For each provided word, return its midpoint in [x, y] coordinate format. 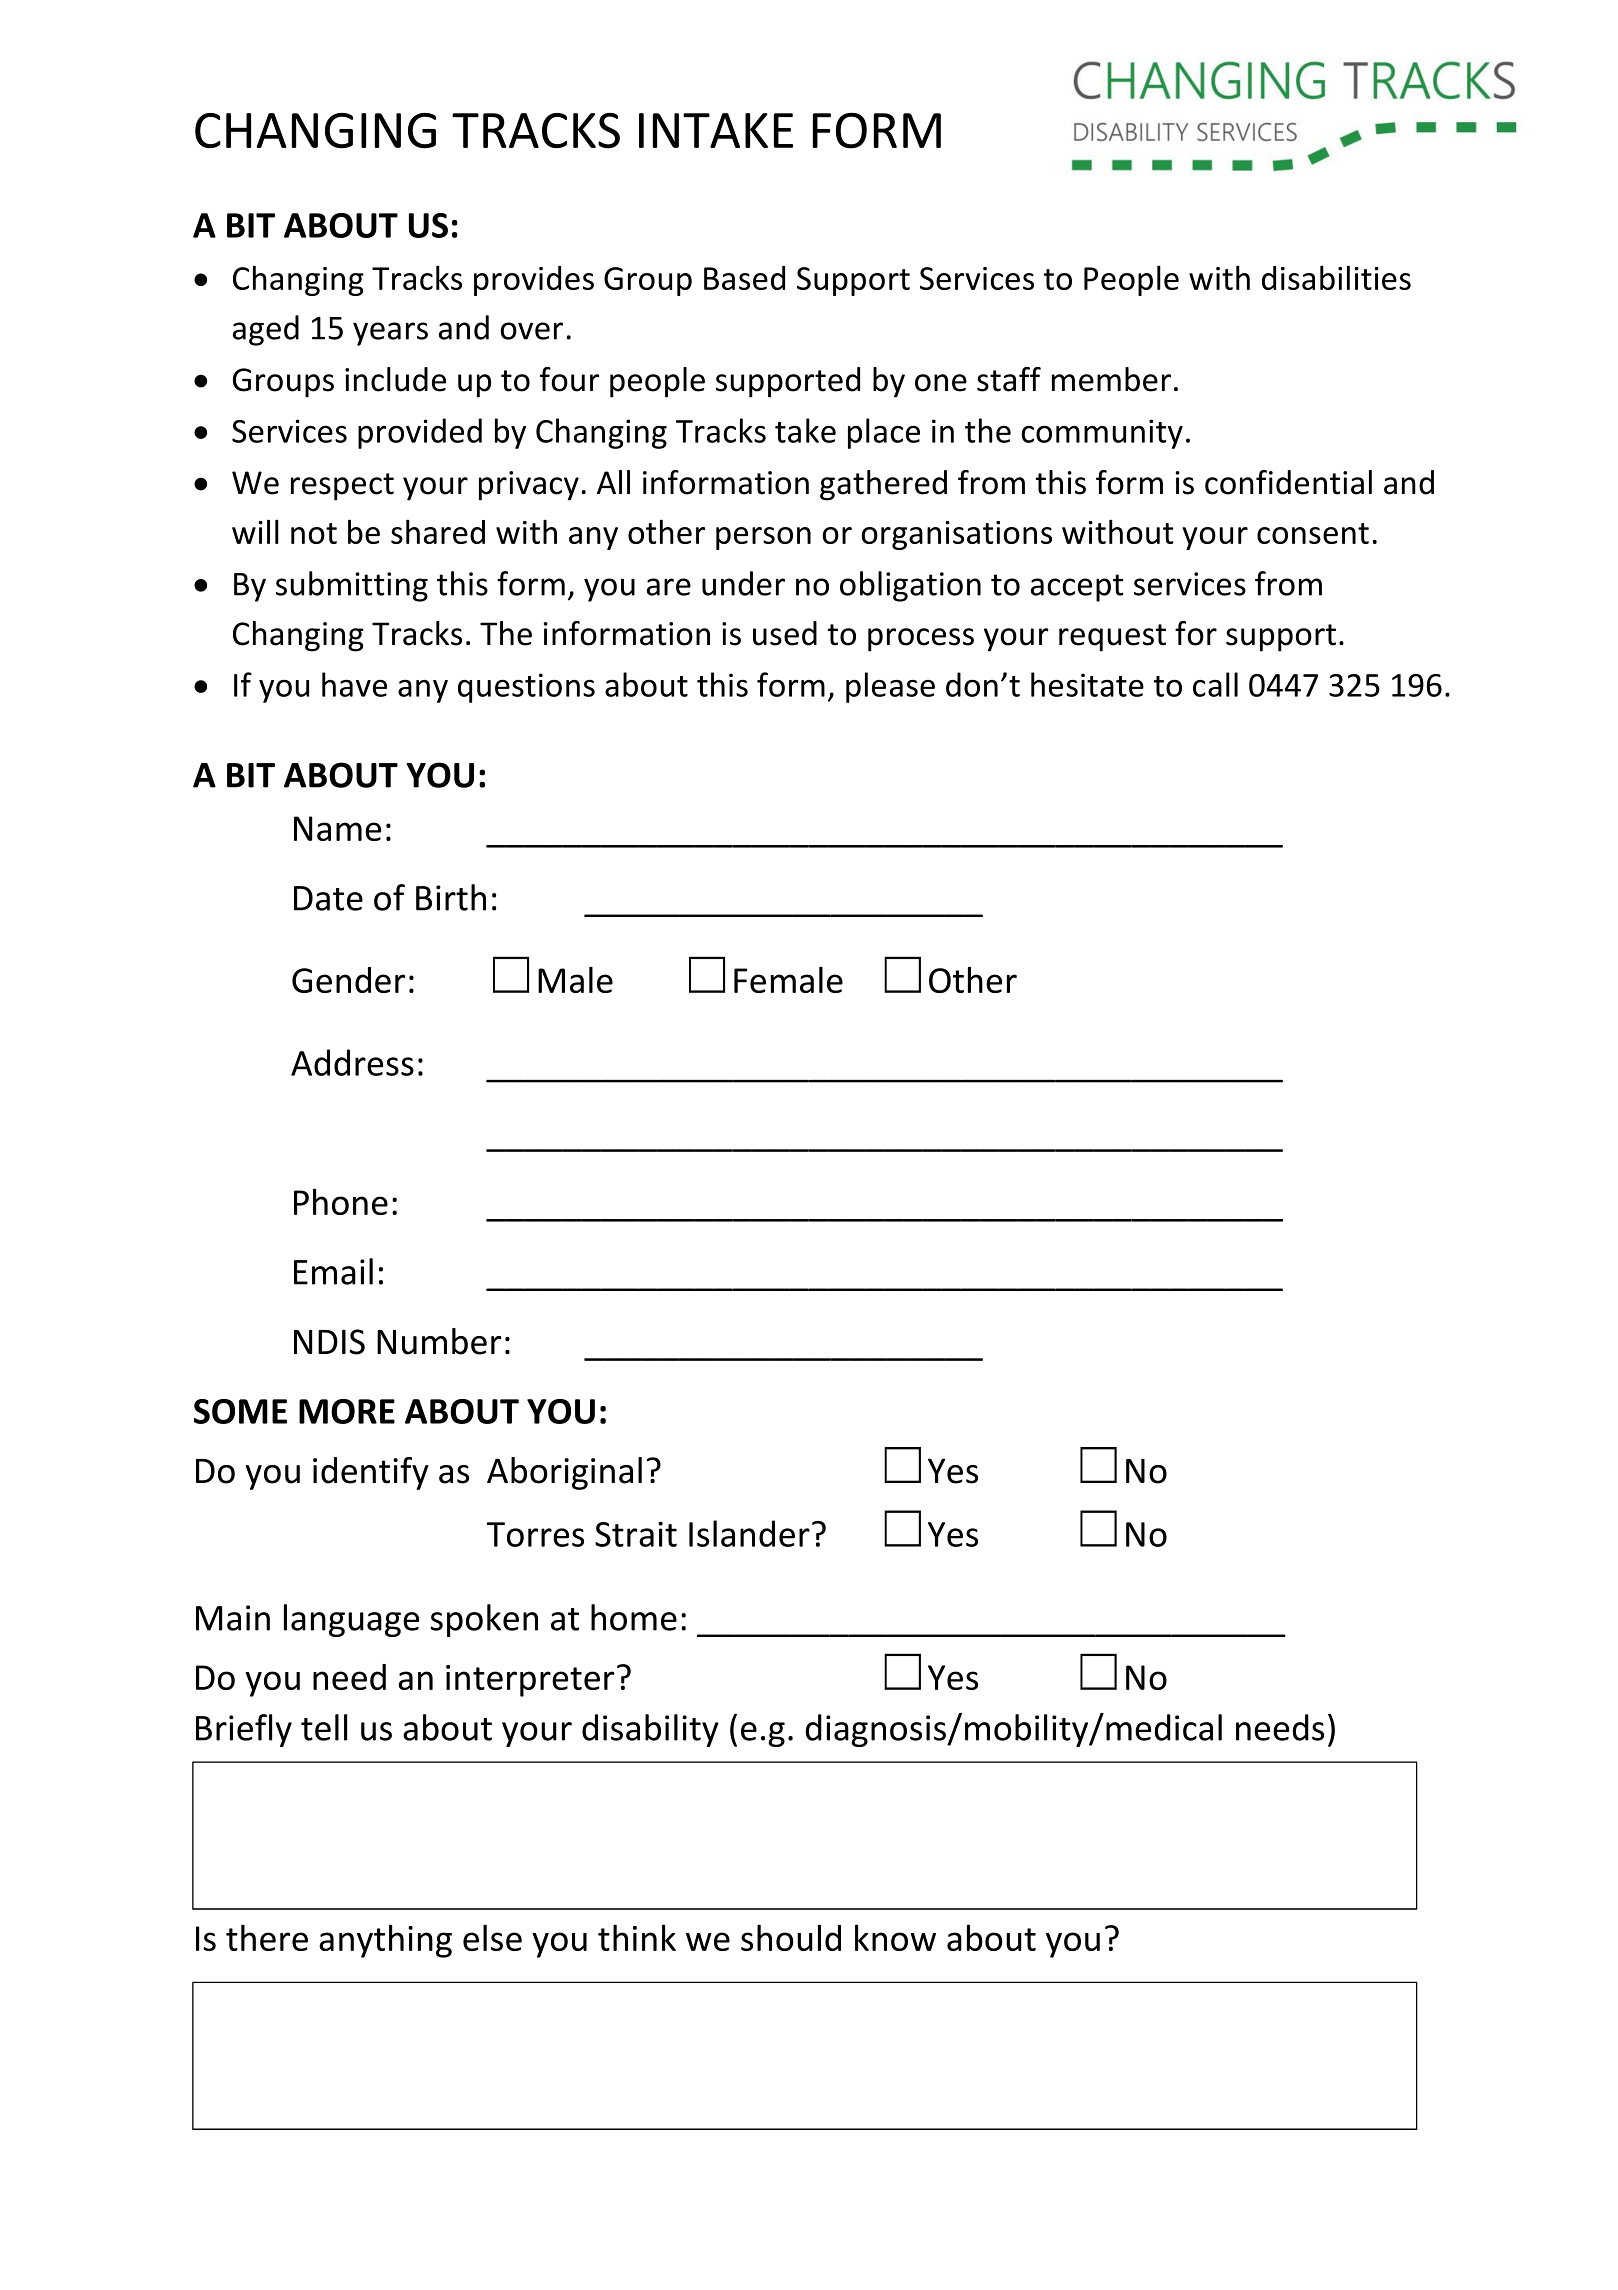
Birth [451, 897]
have [354, 684]
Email [333, 1271]
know [895, 1937]
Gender [348, 980]
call [1215, 684]
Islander [749, 1533]
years [390, 334]
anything [385, 1941]
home [634, 1617]
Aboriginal [564, 1473]
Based [744, 278]
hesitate [1087, 684]
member [1111, 379]
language [351, 1620]
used [785, 633]
